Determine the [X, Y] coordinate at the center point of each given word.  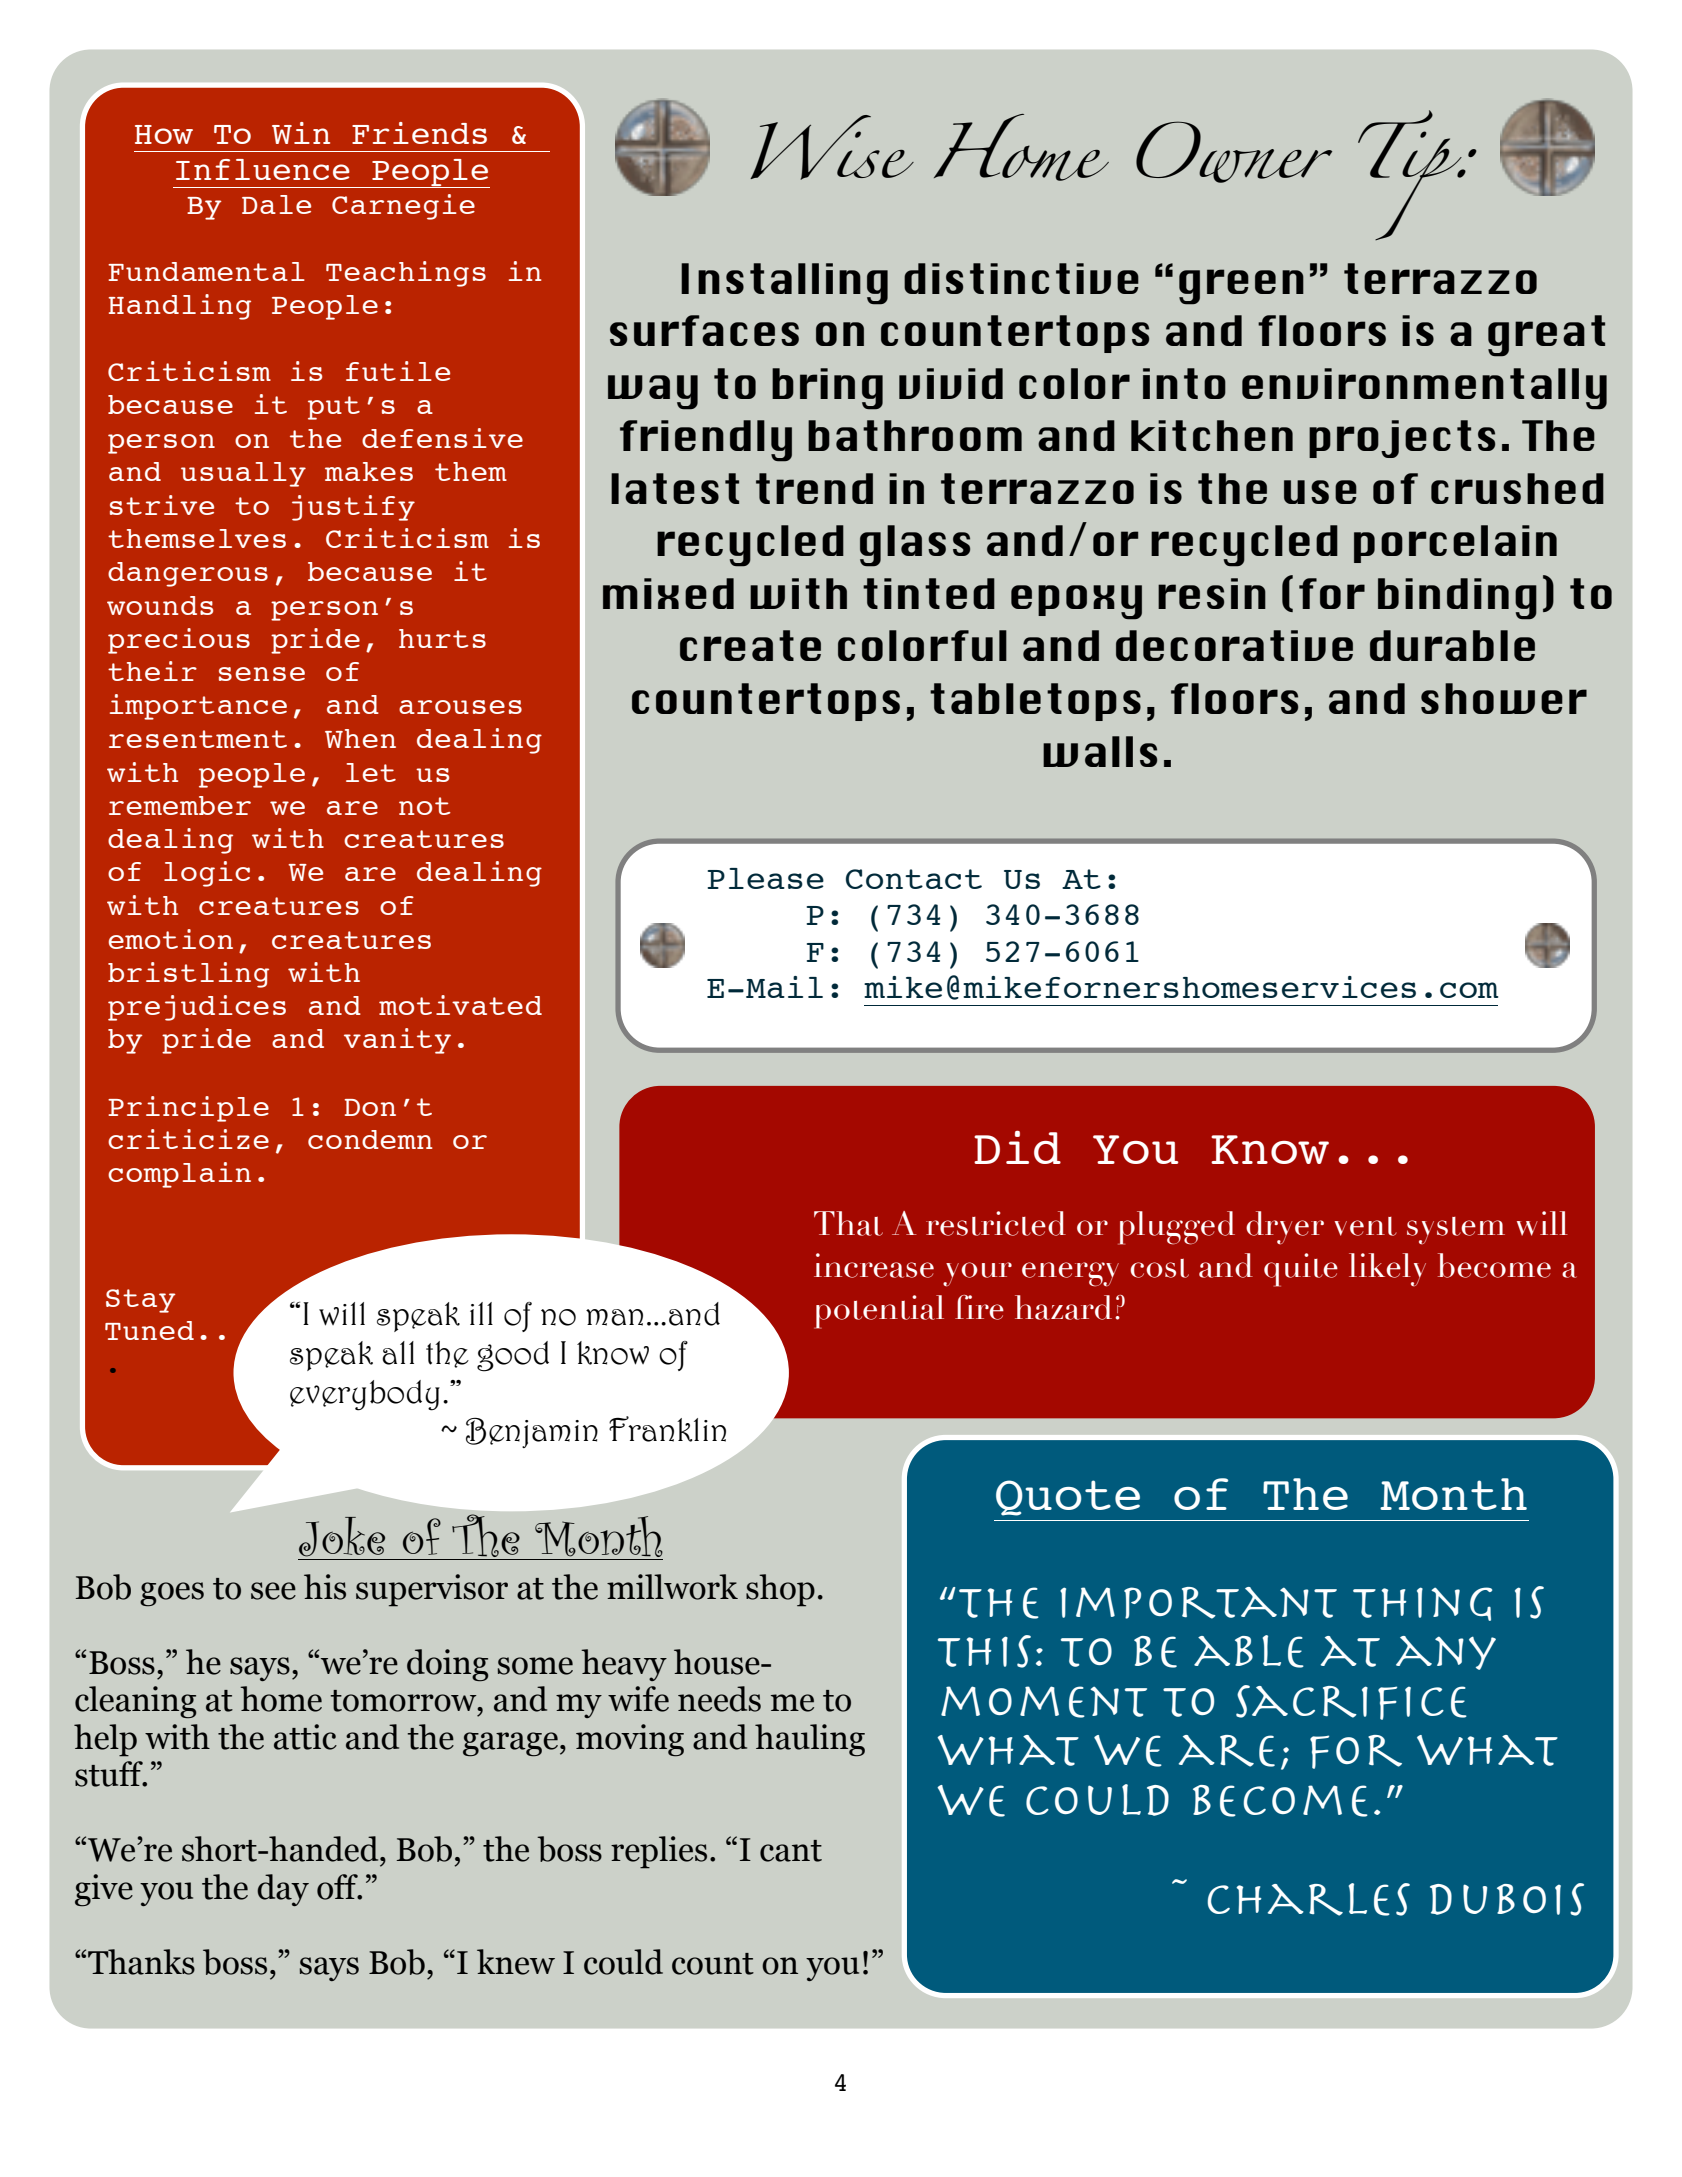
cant [791, 1851]
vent [1365, 1226]
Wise [832, 147]
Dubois [1507, 1899]
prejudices [197, 1008]
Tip [1411, 175]
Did [1017, 1147]
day [283, 1890]
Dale [276, 204]
